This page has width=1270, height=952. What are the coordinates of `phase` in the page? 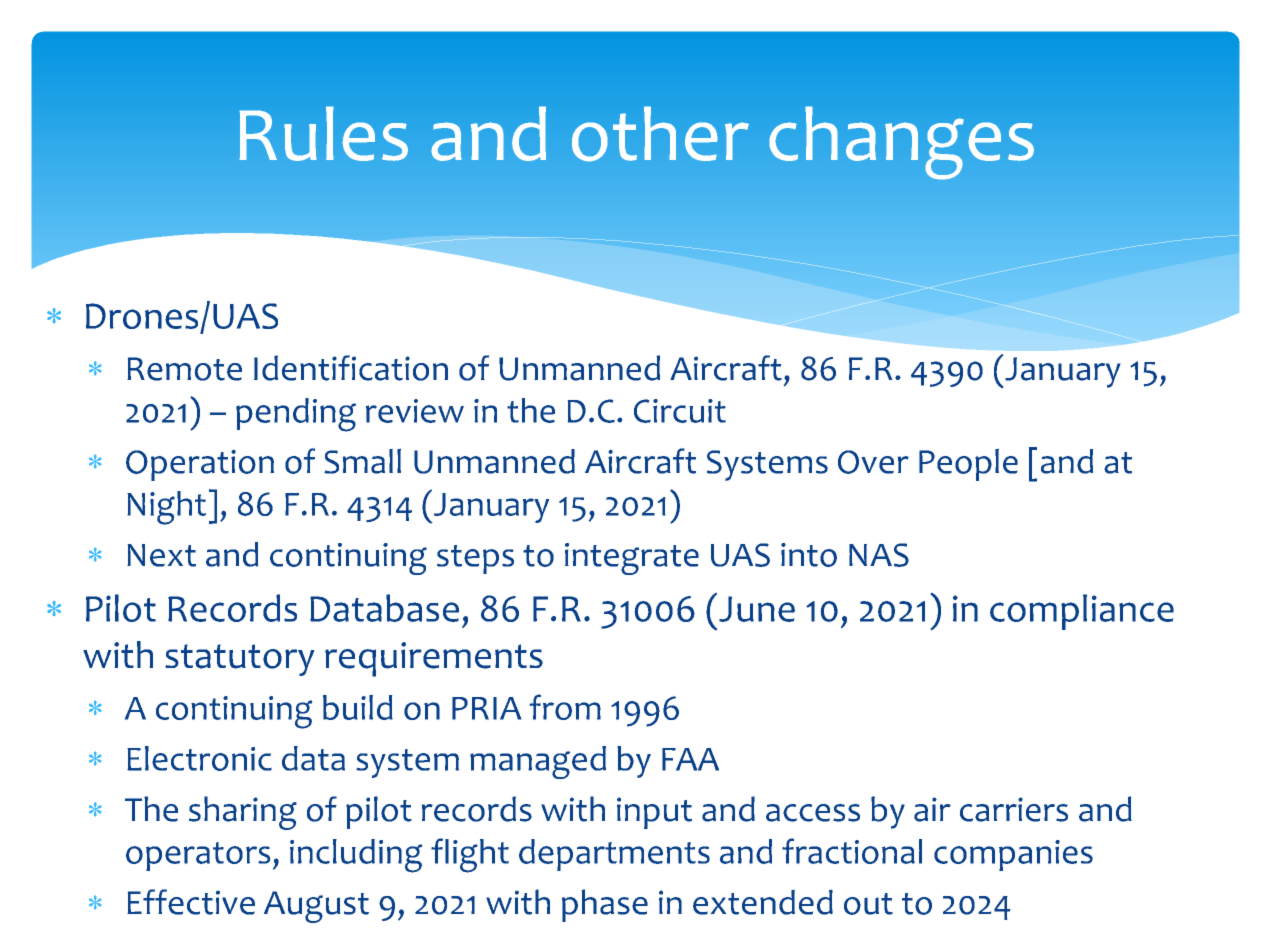 It's located at (605, 905).
